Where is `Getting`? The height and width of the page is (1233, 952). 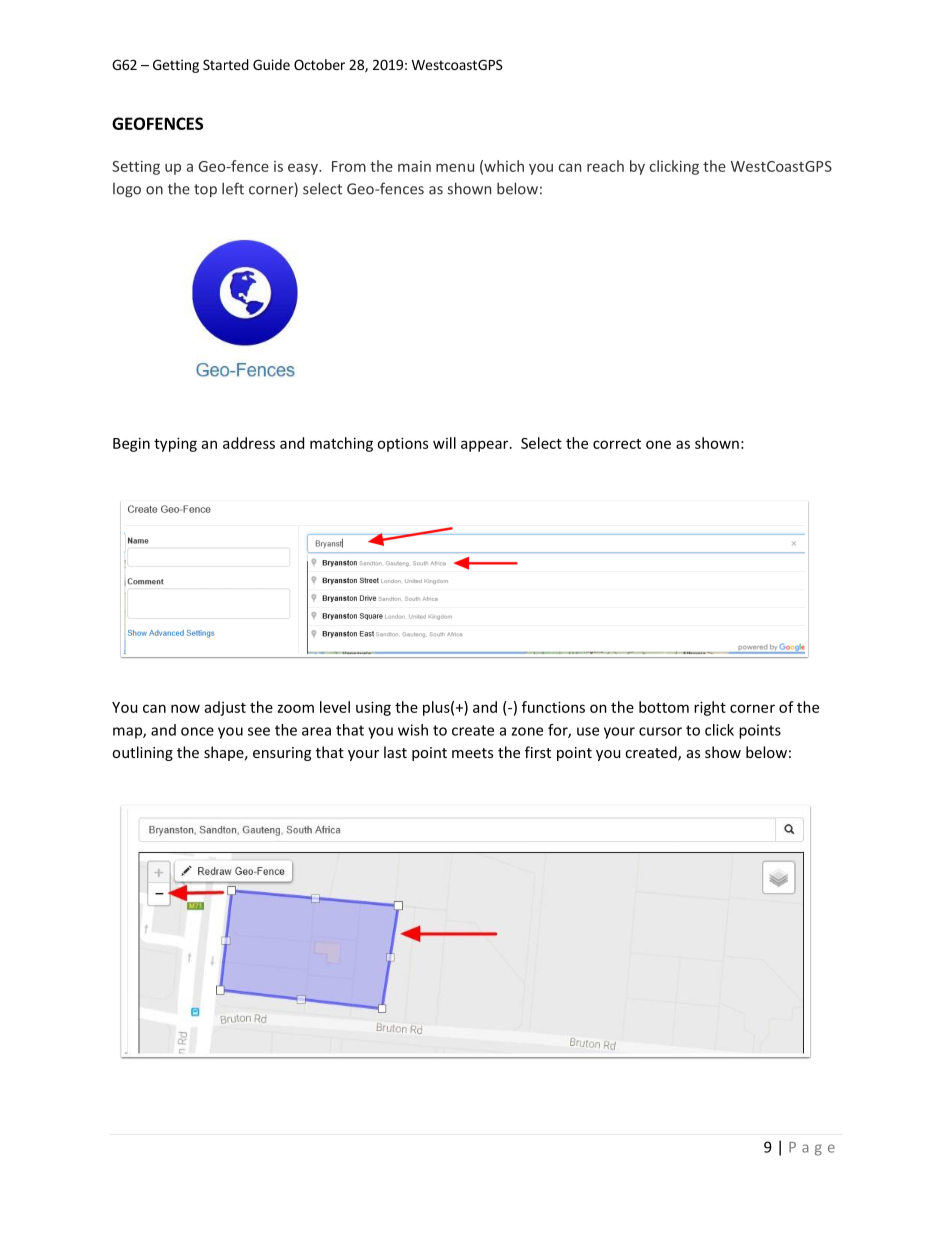
Getting is located at coordinates (176, 66).
